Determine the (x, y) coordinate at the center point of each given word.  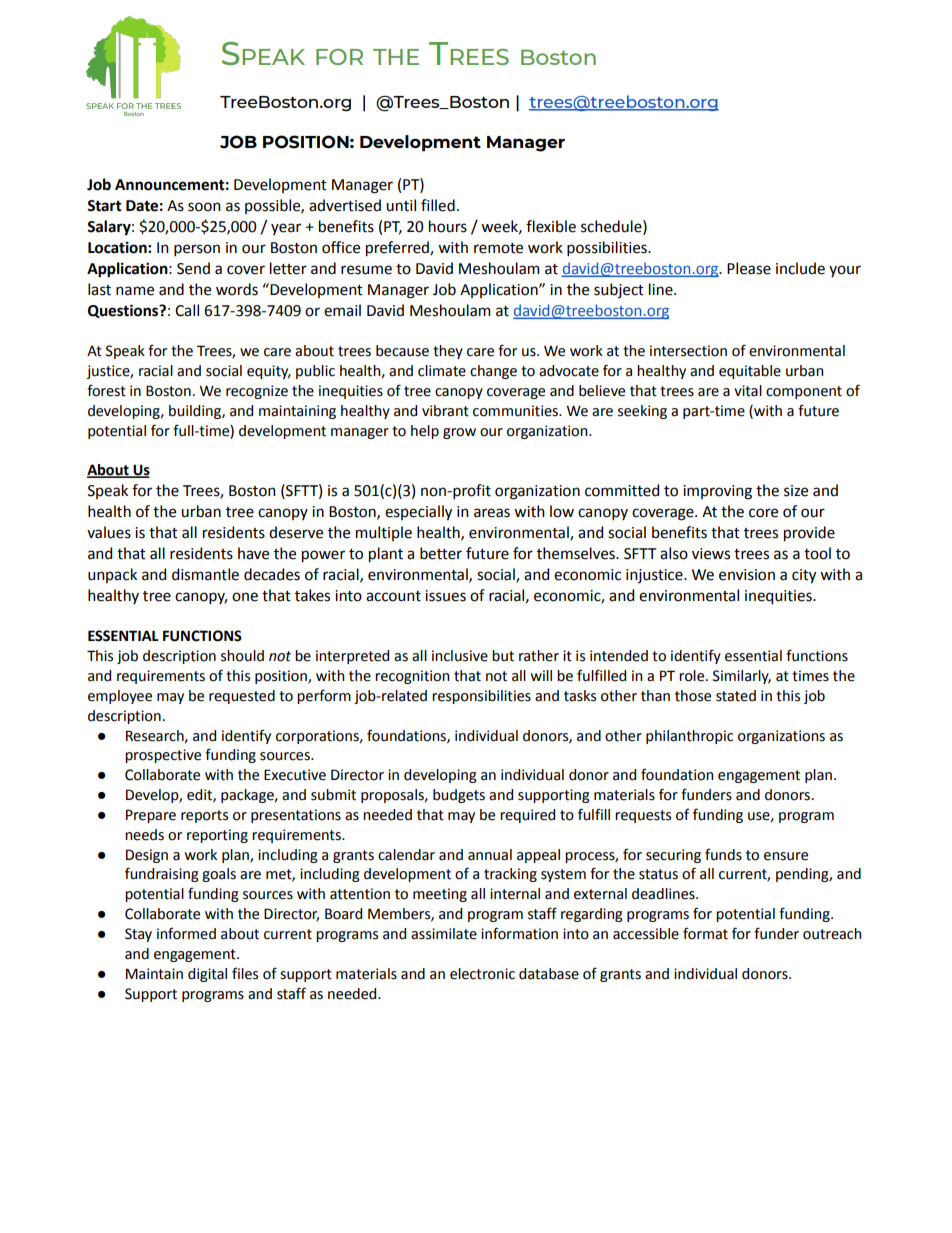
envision (747, 575)
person (197, 250)
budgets (459, 796)
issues (445, 596)
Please (749, 268)
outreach (832, 934)
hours (448, 226)
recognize (257, 392)
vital (748, 391)
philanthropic (689, 737)
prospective (163, 756)
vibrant (445, 411)
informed (186, 933)
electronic (482, 974)
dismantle (205, 574)
